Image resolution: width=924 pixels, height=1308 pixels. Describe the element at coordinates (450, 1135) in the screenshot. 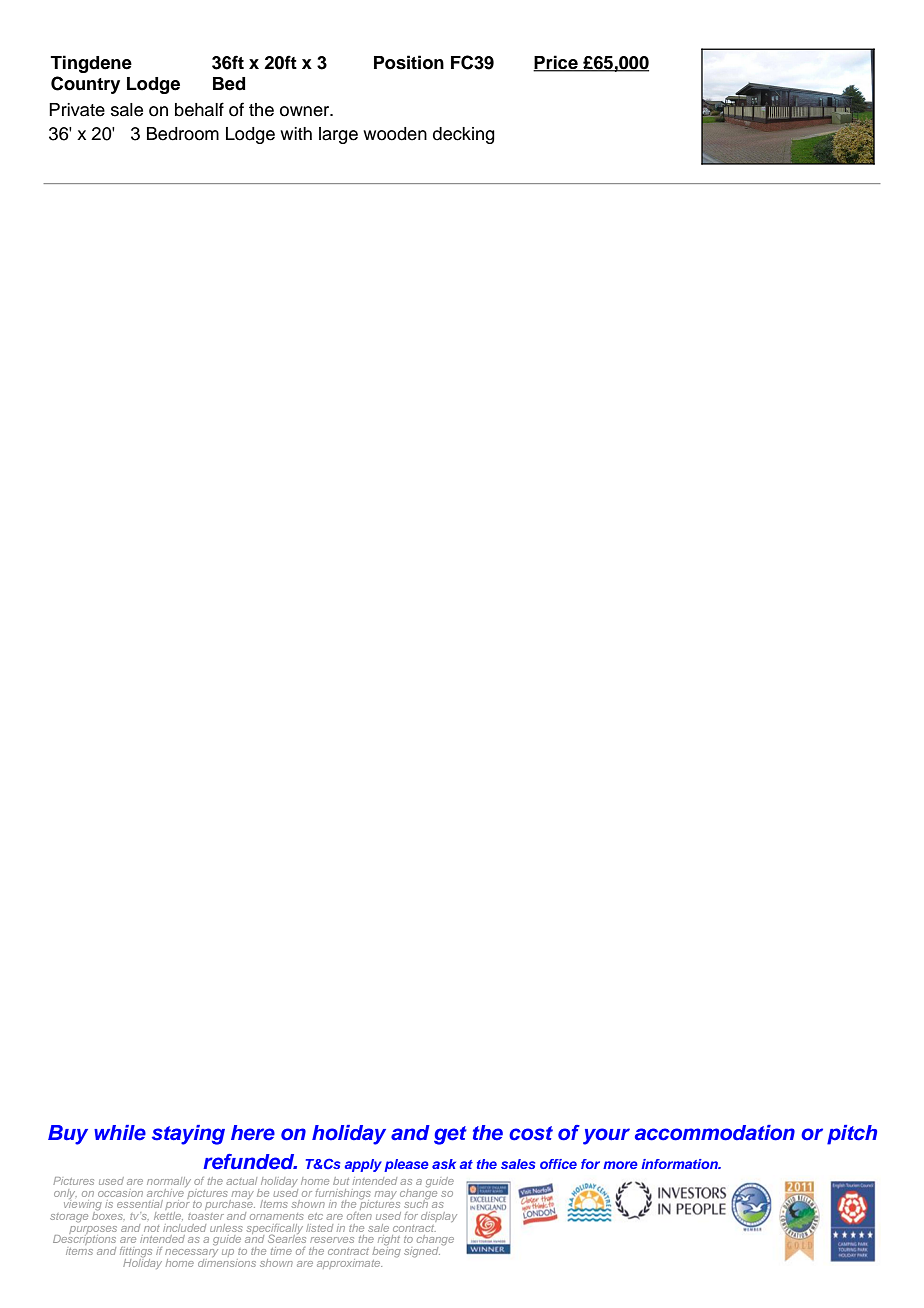

I see `get` at that location.
